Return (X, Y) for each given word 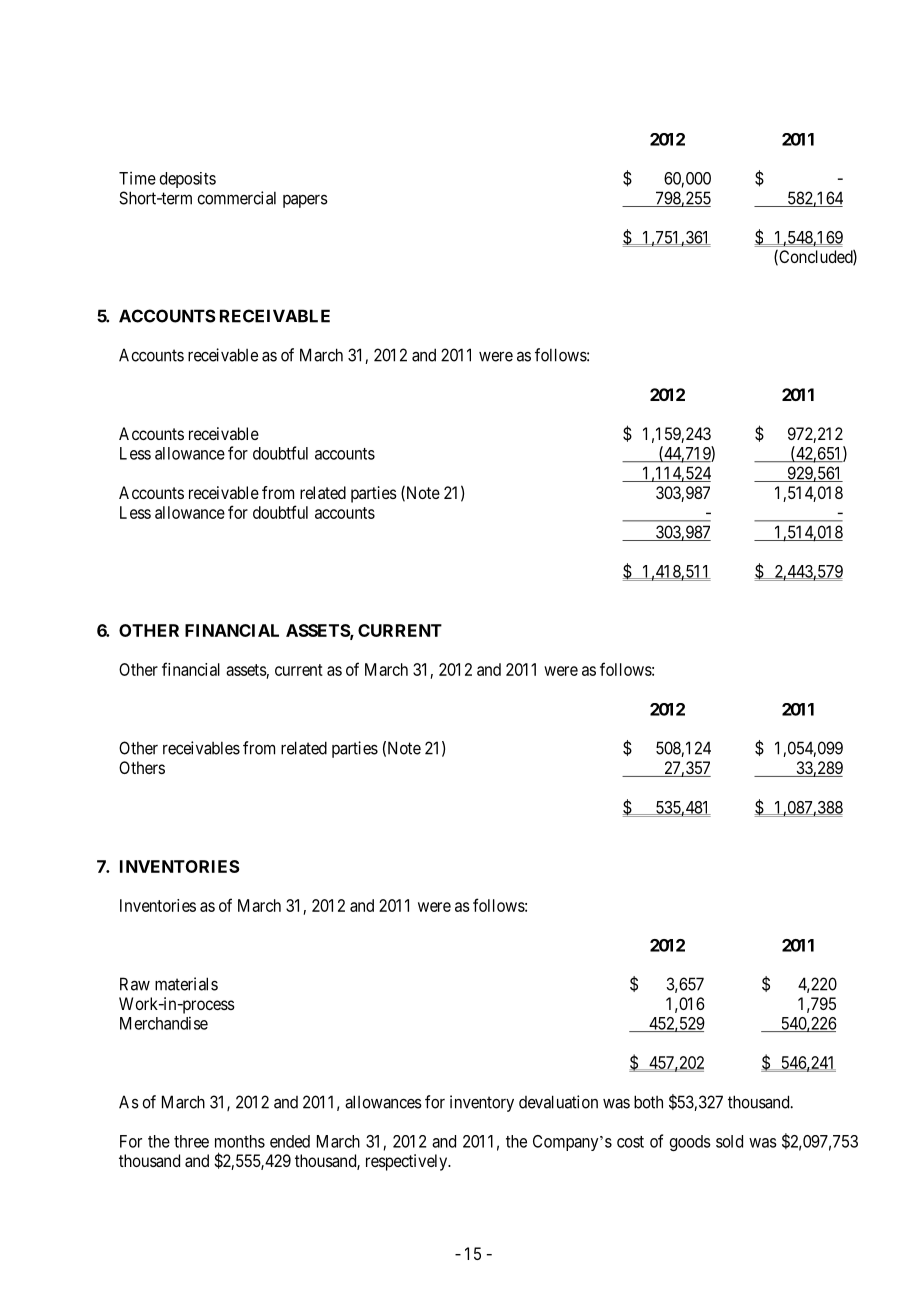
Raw (135, 984)
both (648, 1102)
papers (305, 201)
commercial (236, 198)
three (191, 1141)
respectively (408, 1162)
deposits (188, 180)
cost (630, 1142)
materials (186, 984)
